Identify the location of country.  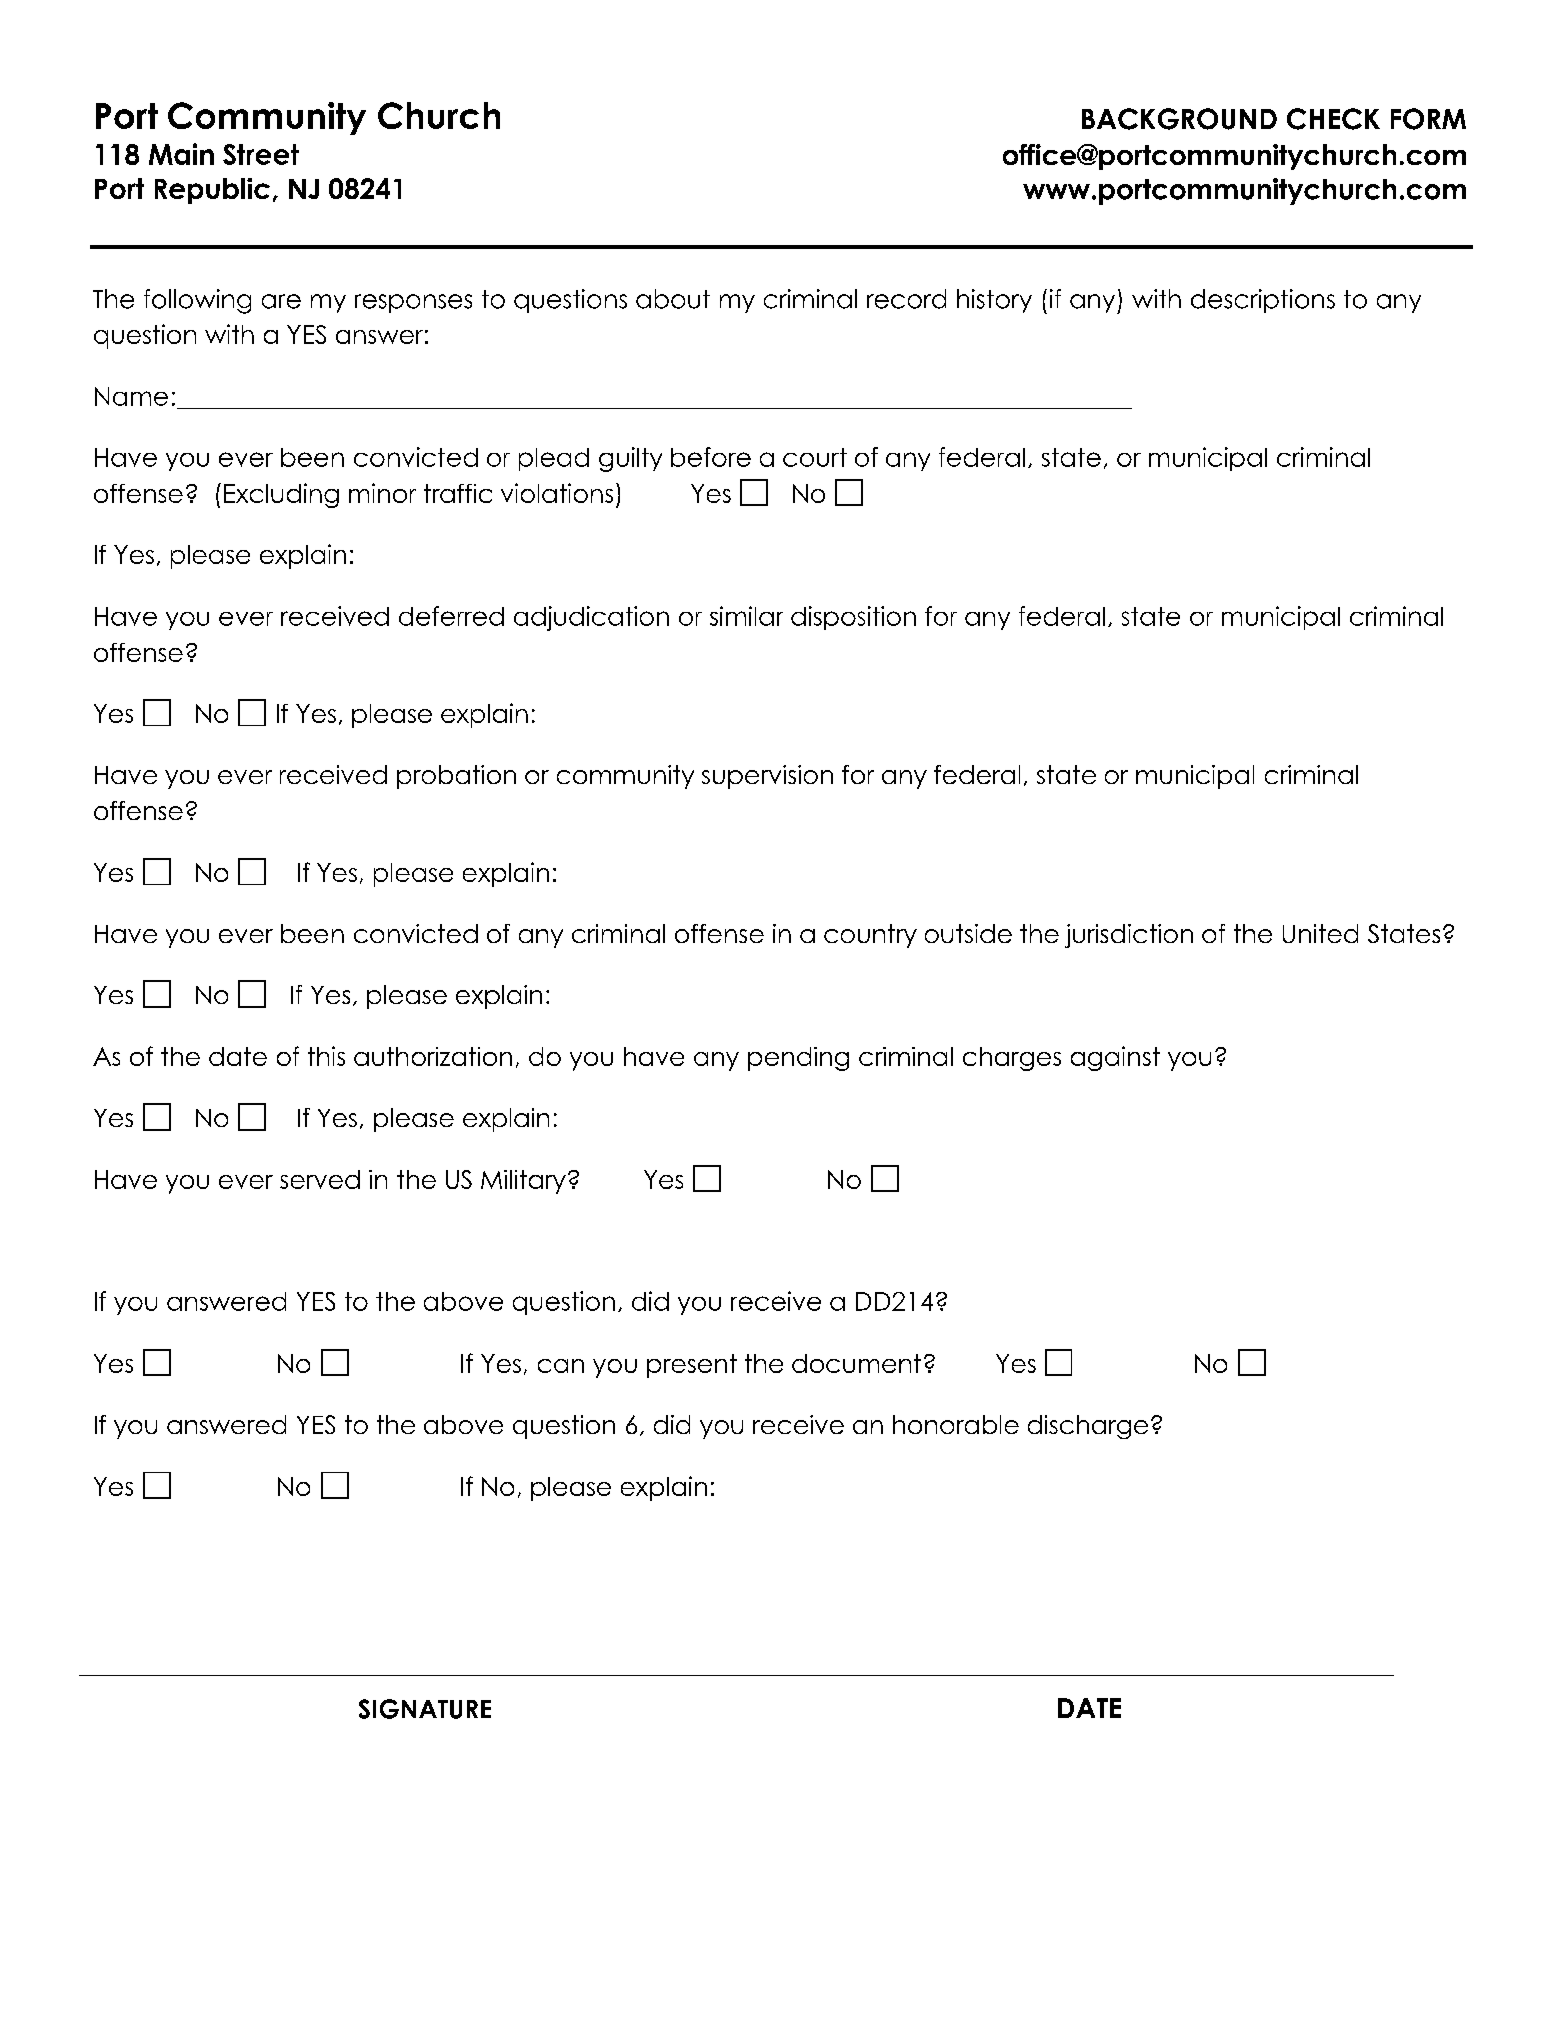
(870, 936).
